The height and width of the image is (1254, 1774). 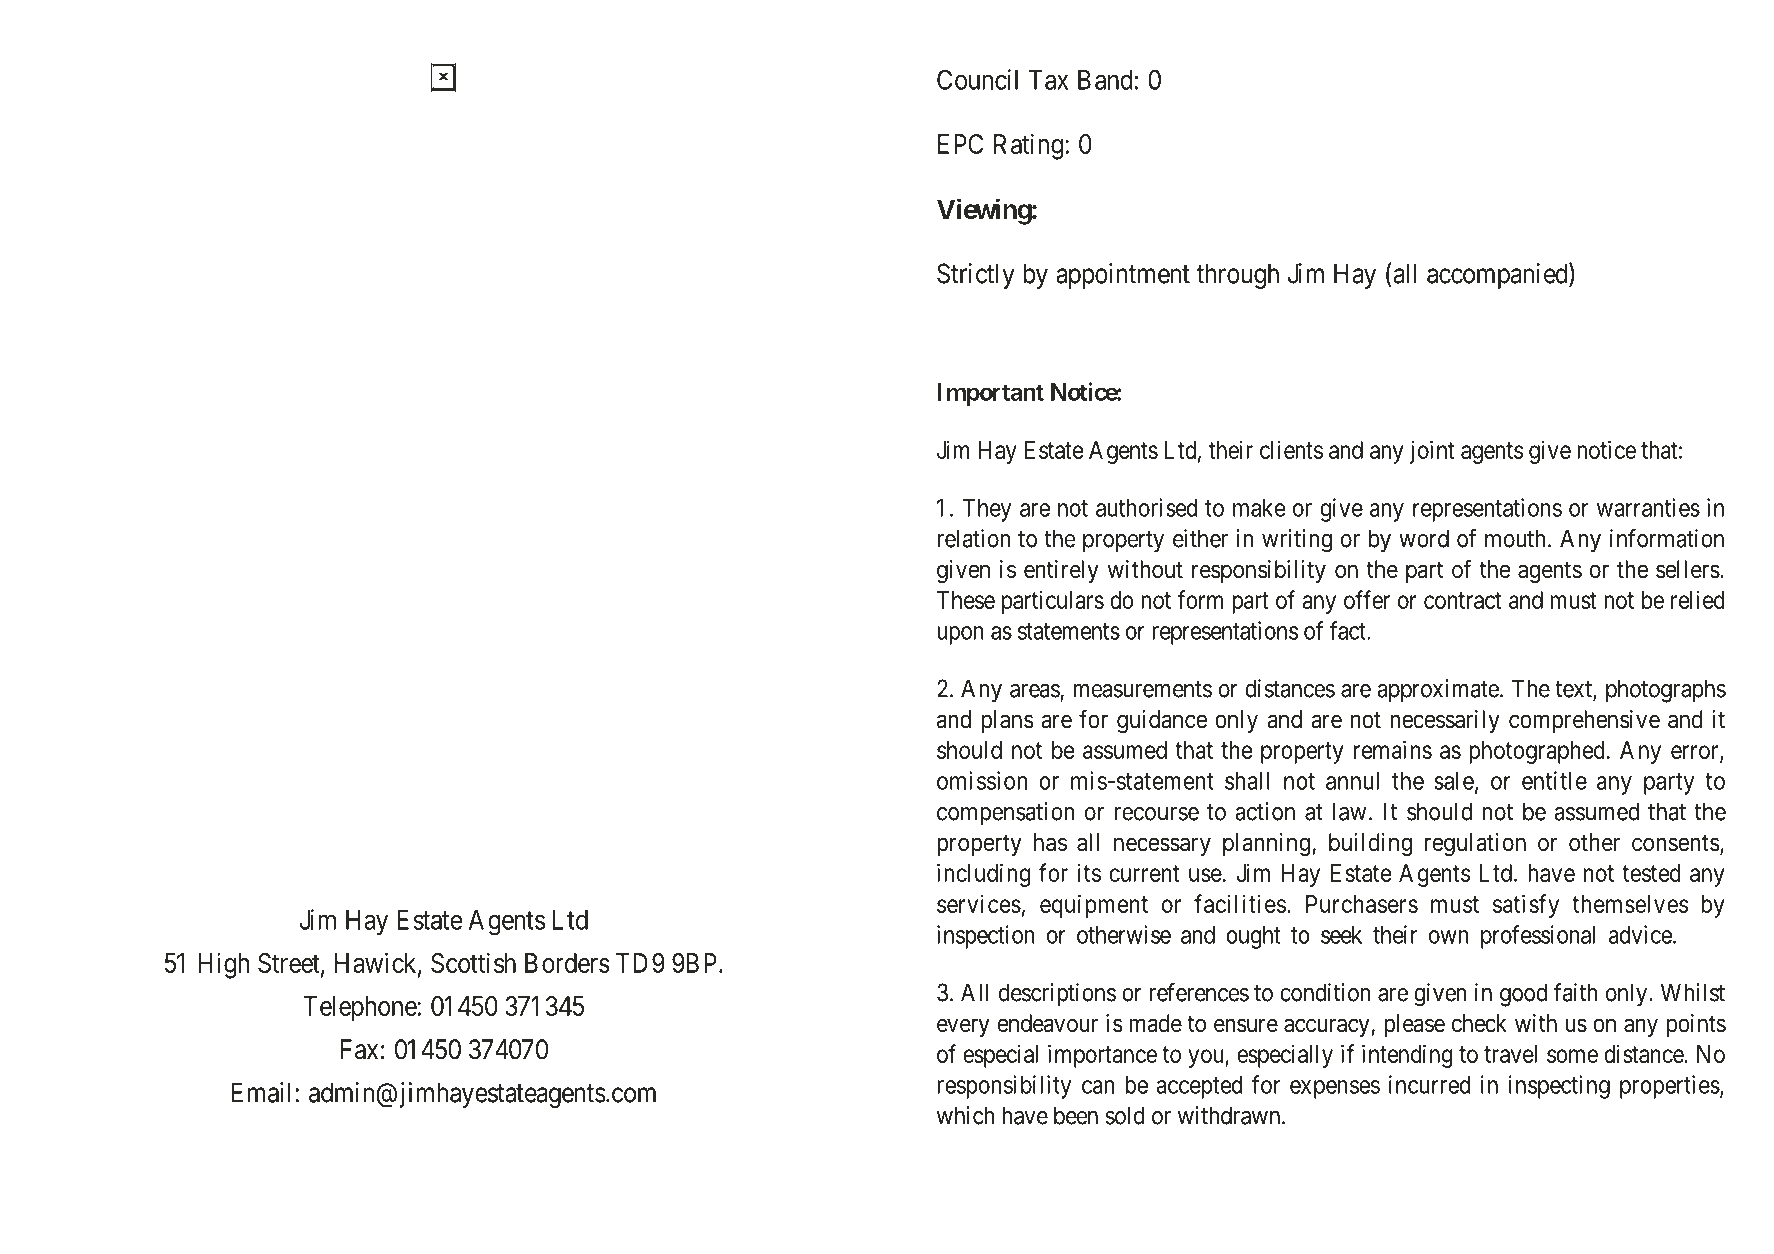 I want to click on photographed, so click(x=1537, y=752).
